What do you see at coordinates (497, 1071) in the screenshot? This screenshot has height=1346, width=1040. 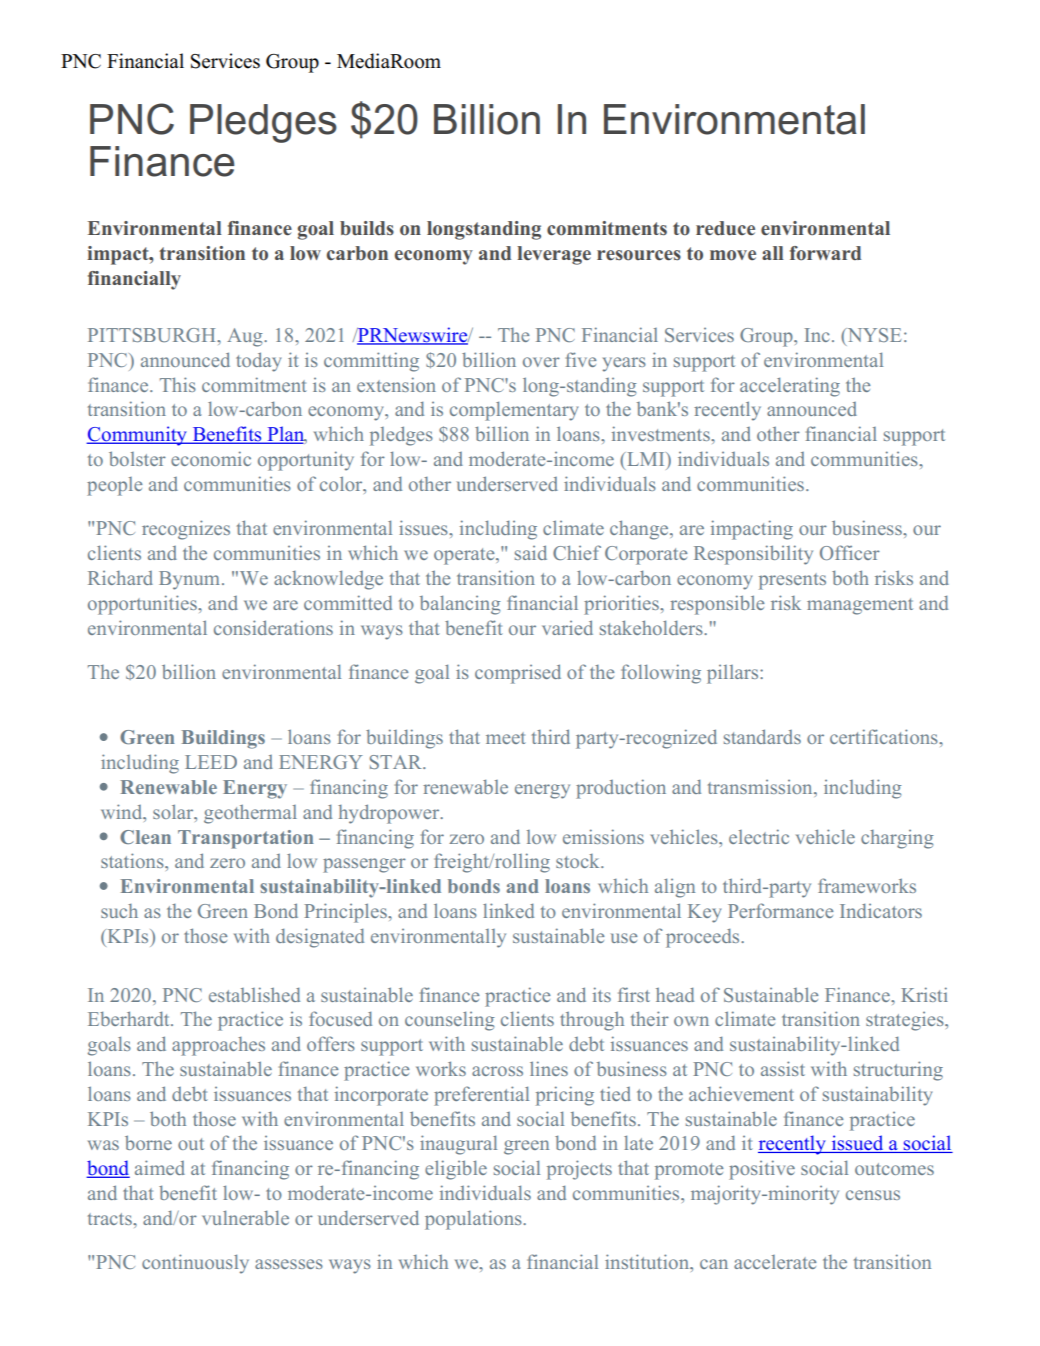 I see `across` at bounding box center [497, 1071].
